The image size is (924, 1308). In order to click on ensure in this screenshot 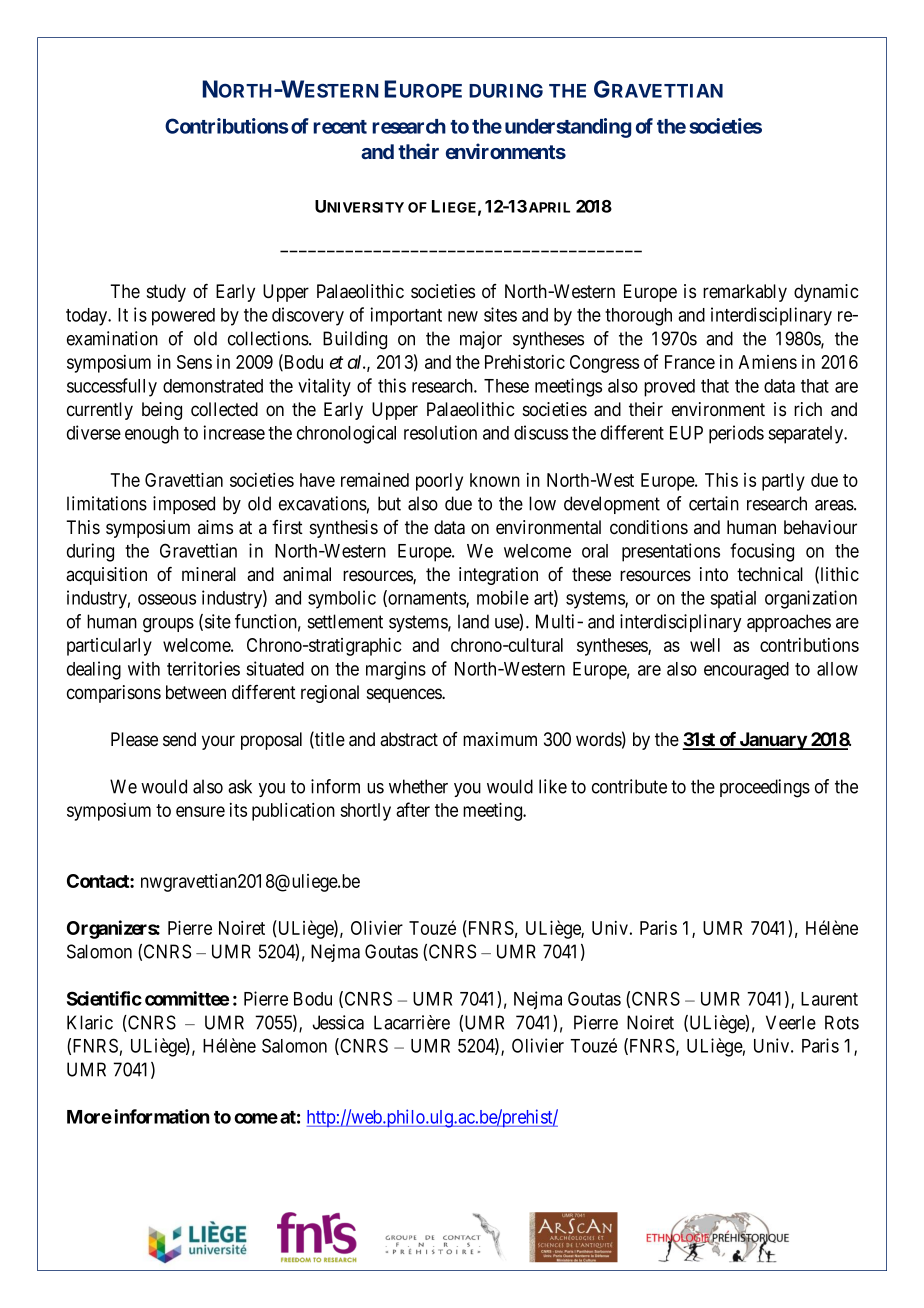, I will do `click(200, 811)`.
